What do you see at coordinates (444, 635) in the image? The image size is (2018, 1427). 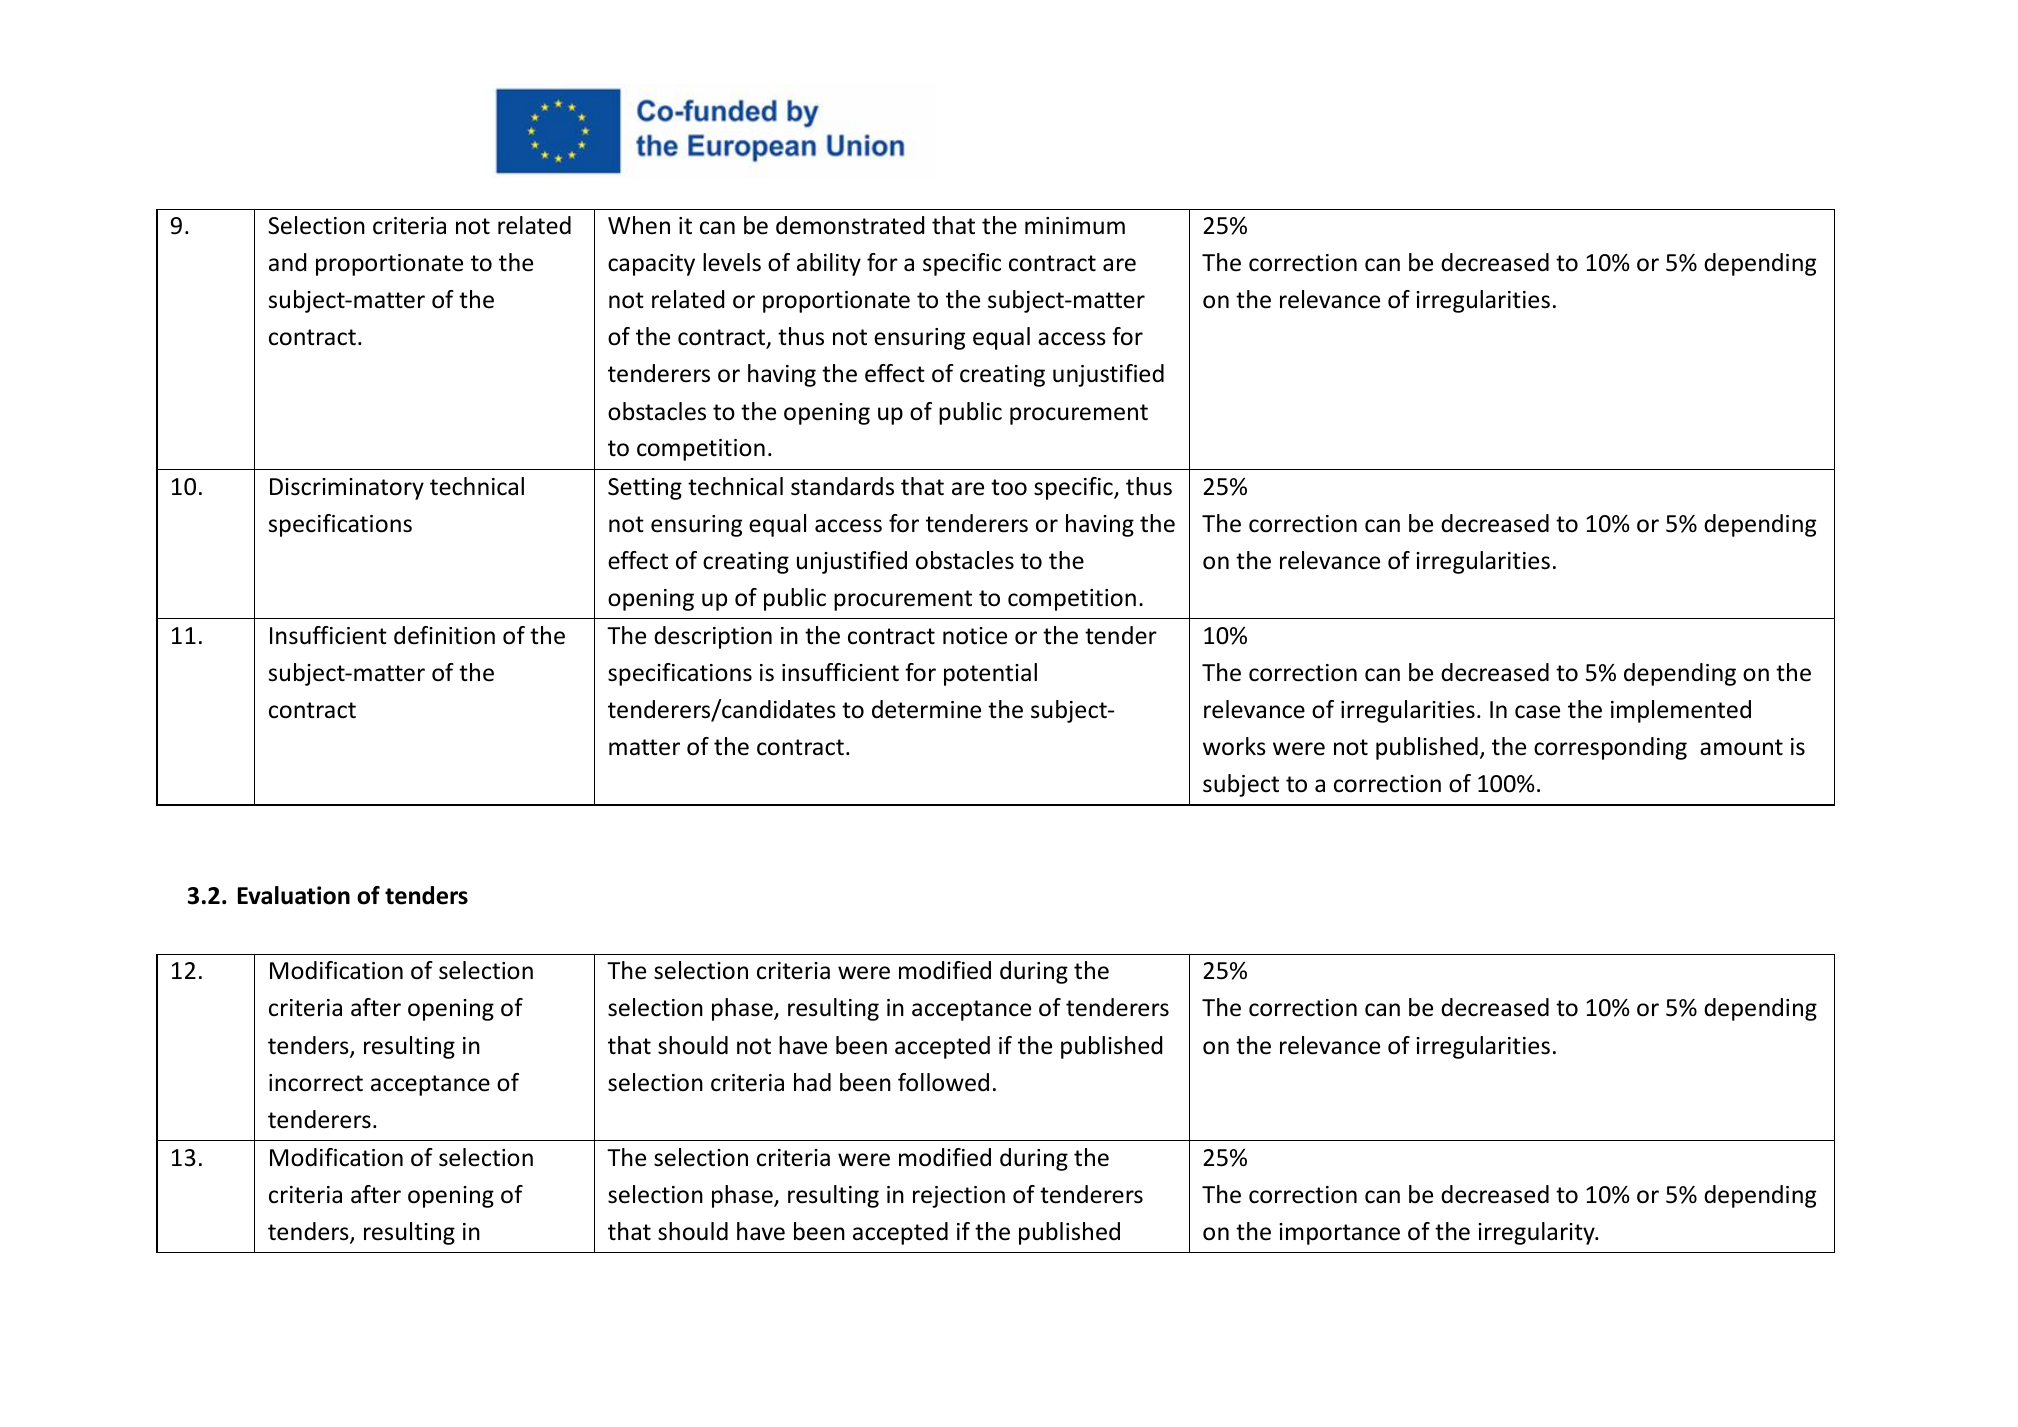 I see `definition` at bounding box center [444, 635].
